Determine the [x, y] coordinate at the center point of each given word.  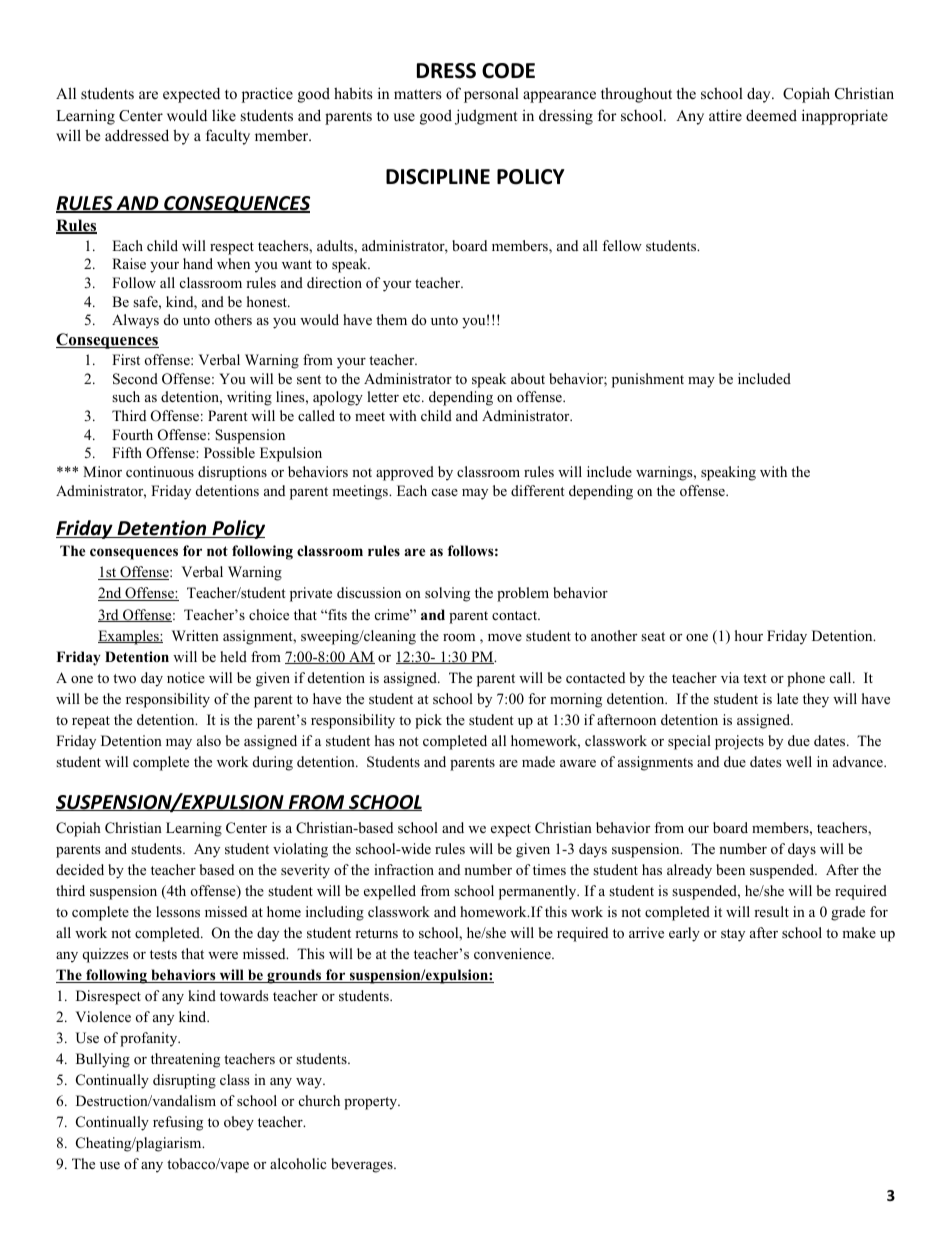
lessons [178, 911]
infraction [404, 869]
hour [749, 635]
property [372, 1103]
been [730, 869]
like [224, 115]
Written [195, 635]
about [528, 378]
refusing [178, 1123]
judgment [486, 117]
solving [447, 594]
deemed [771, 115]
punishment [648, 380]
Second [135, 379]
